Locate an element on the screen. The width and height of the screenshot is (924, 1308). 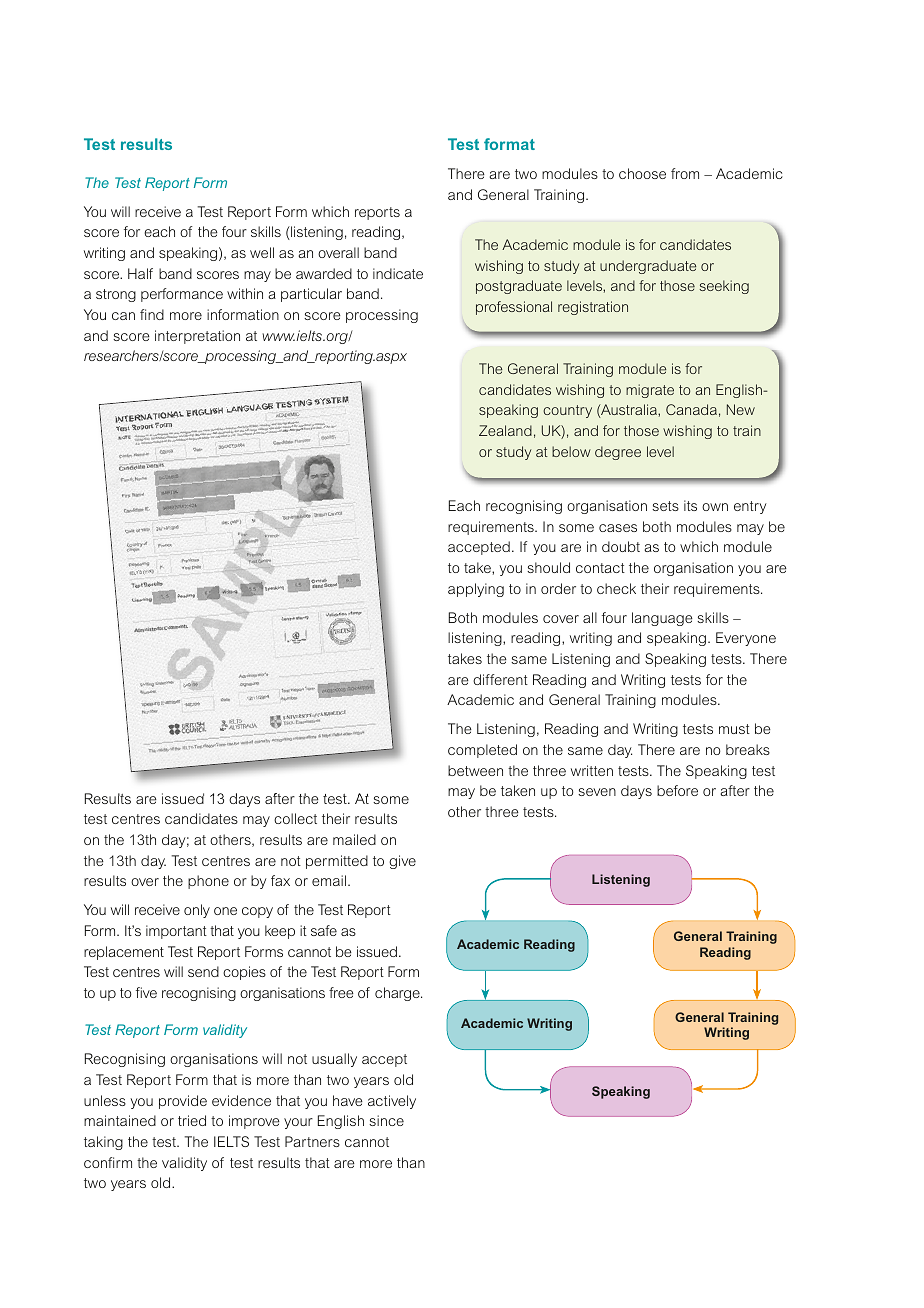
collect is located at coordinates (295, 818).
